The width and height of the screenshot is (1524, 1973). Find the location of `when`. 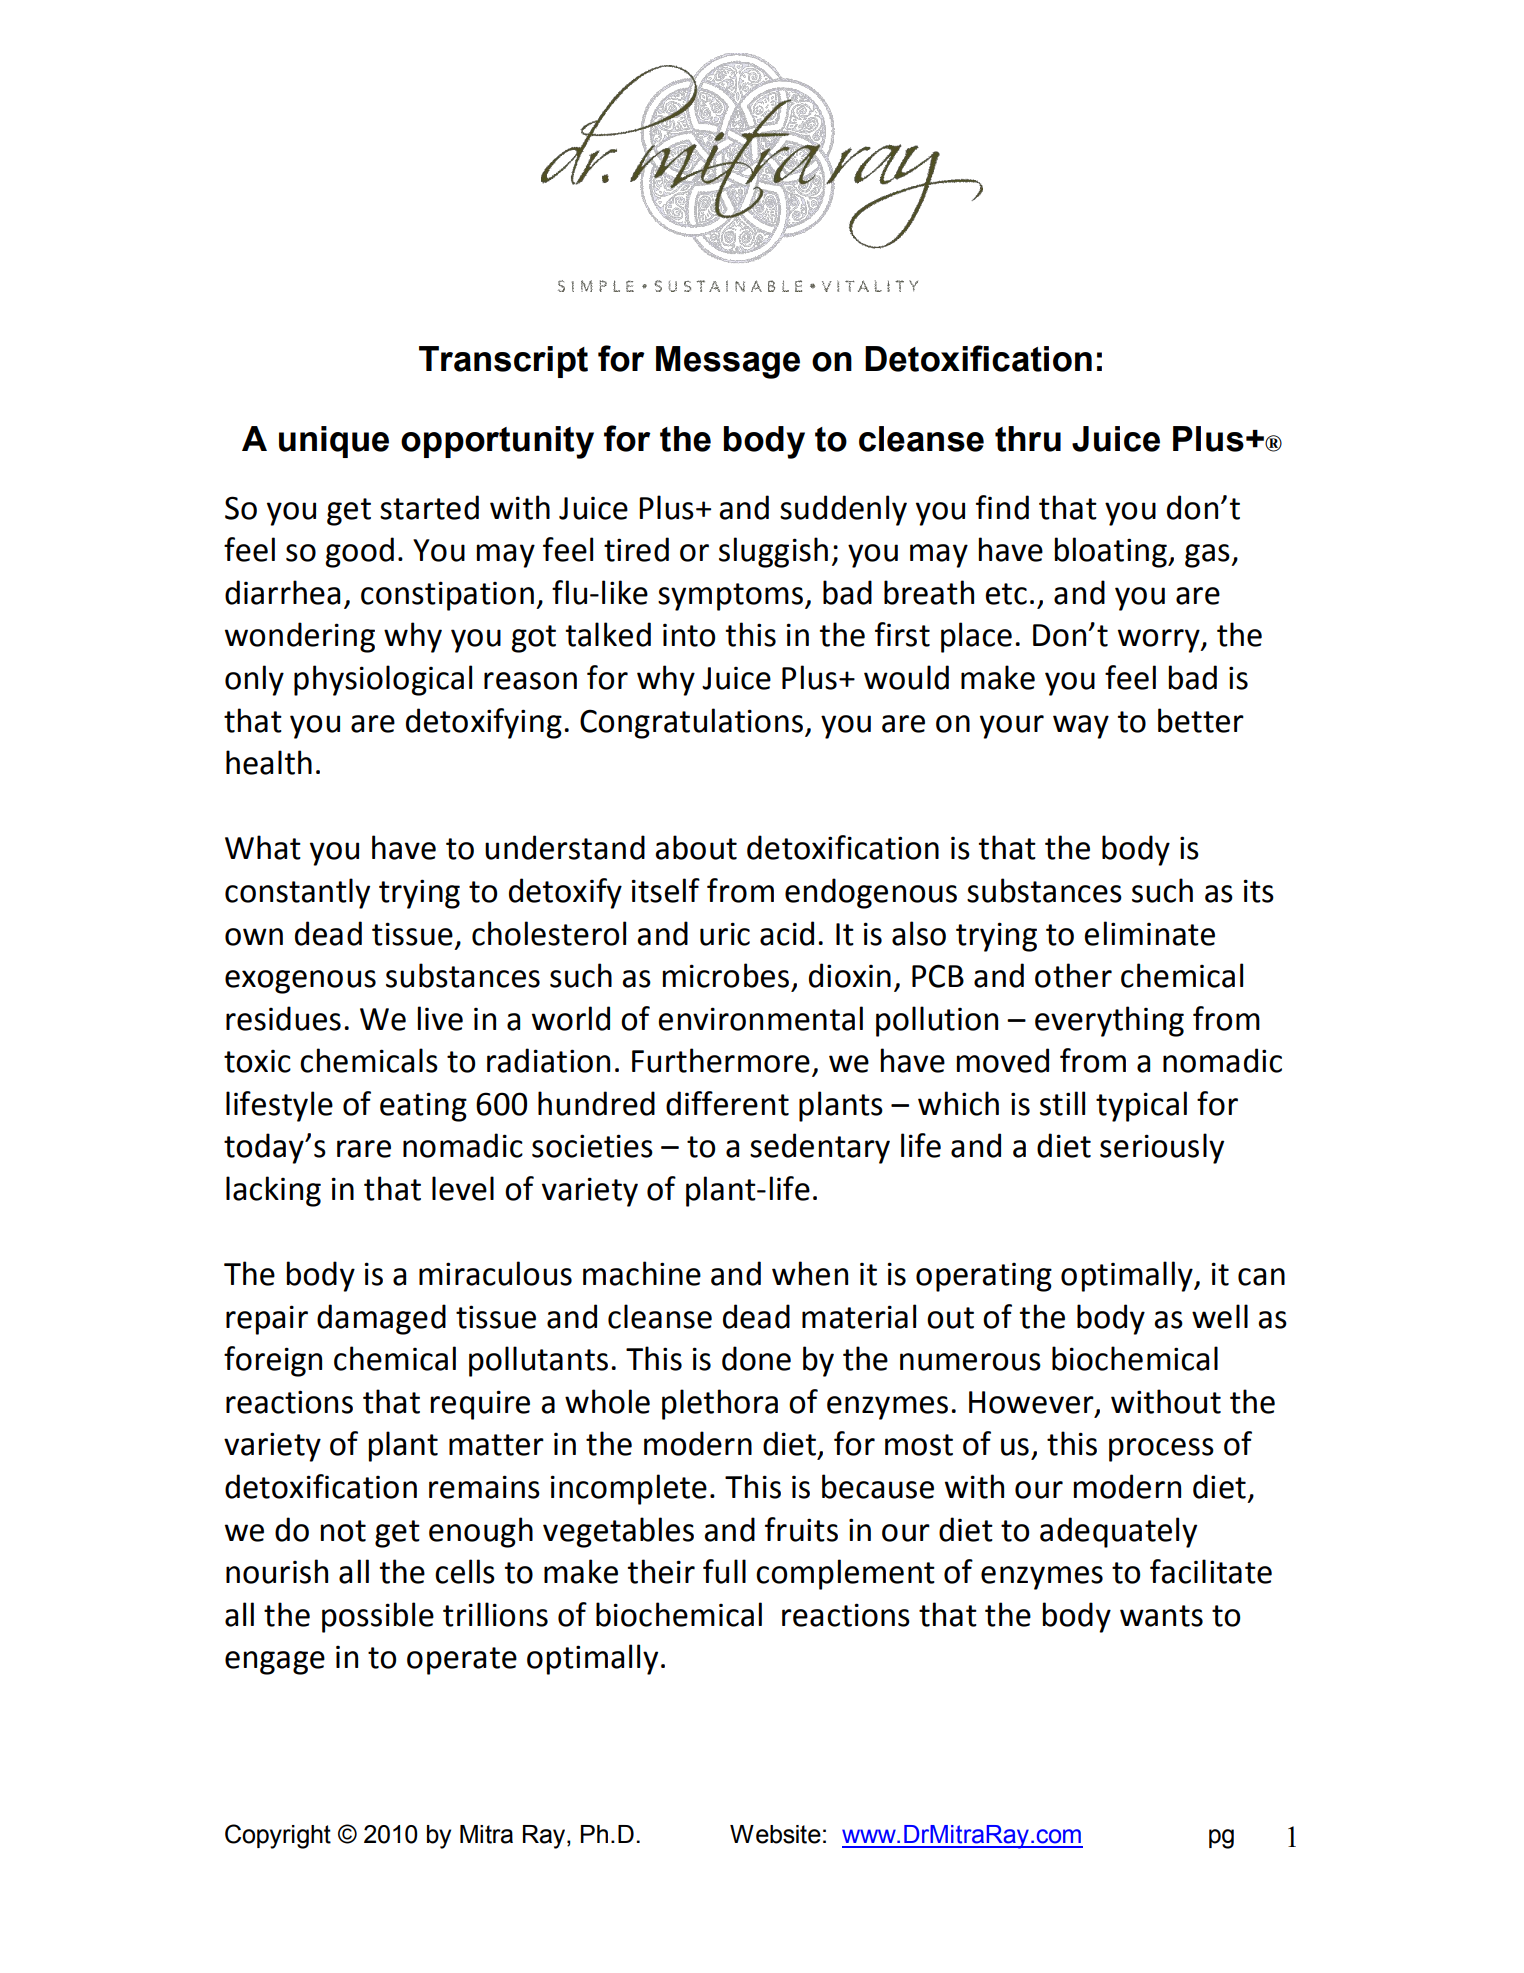

when is located at coordinates (810, 1273).
